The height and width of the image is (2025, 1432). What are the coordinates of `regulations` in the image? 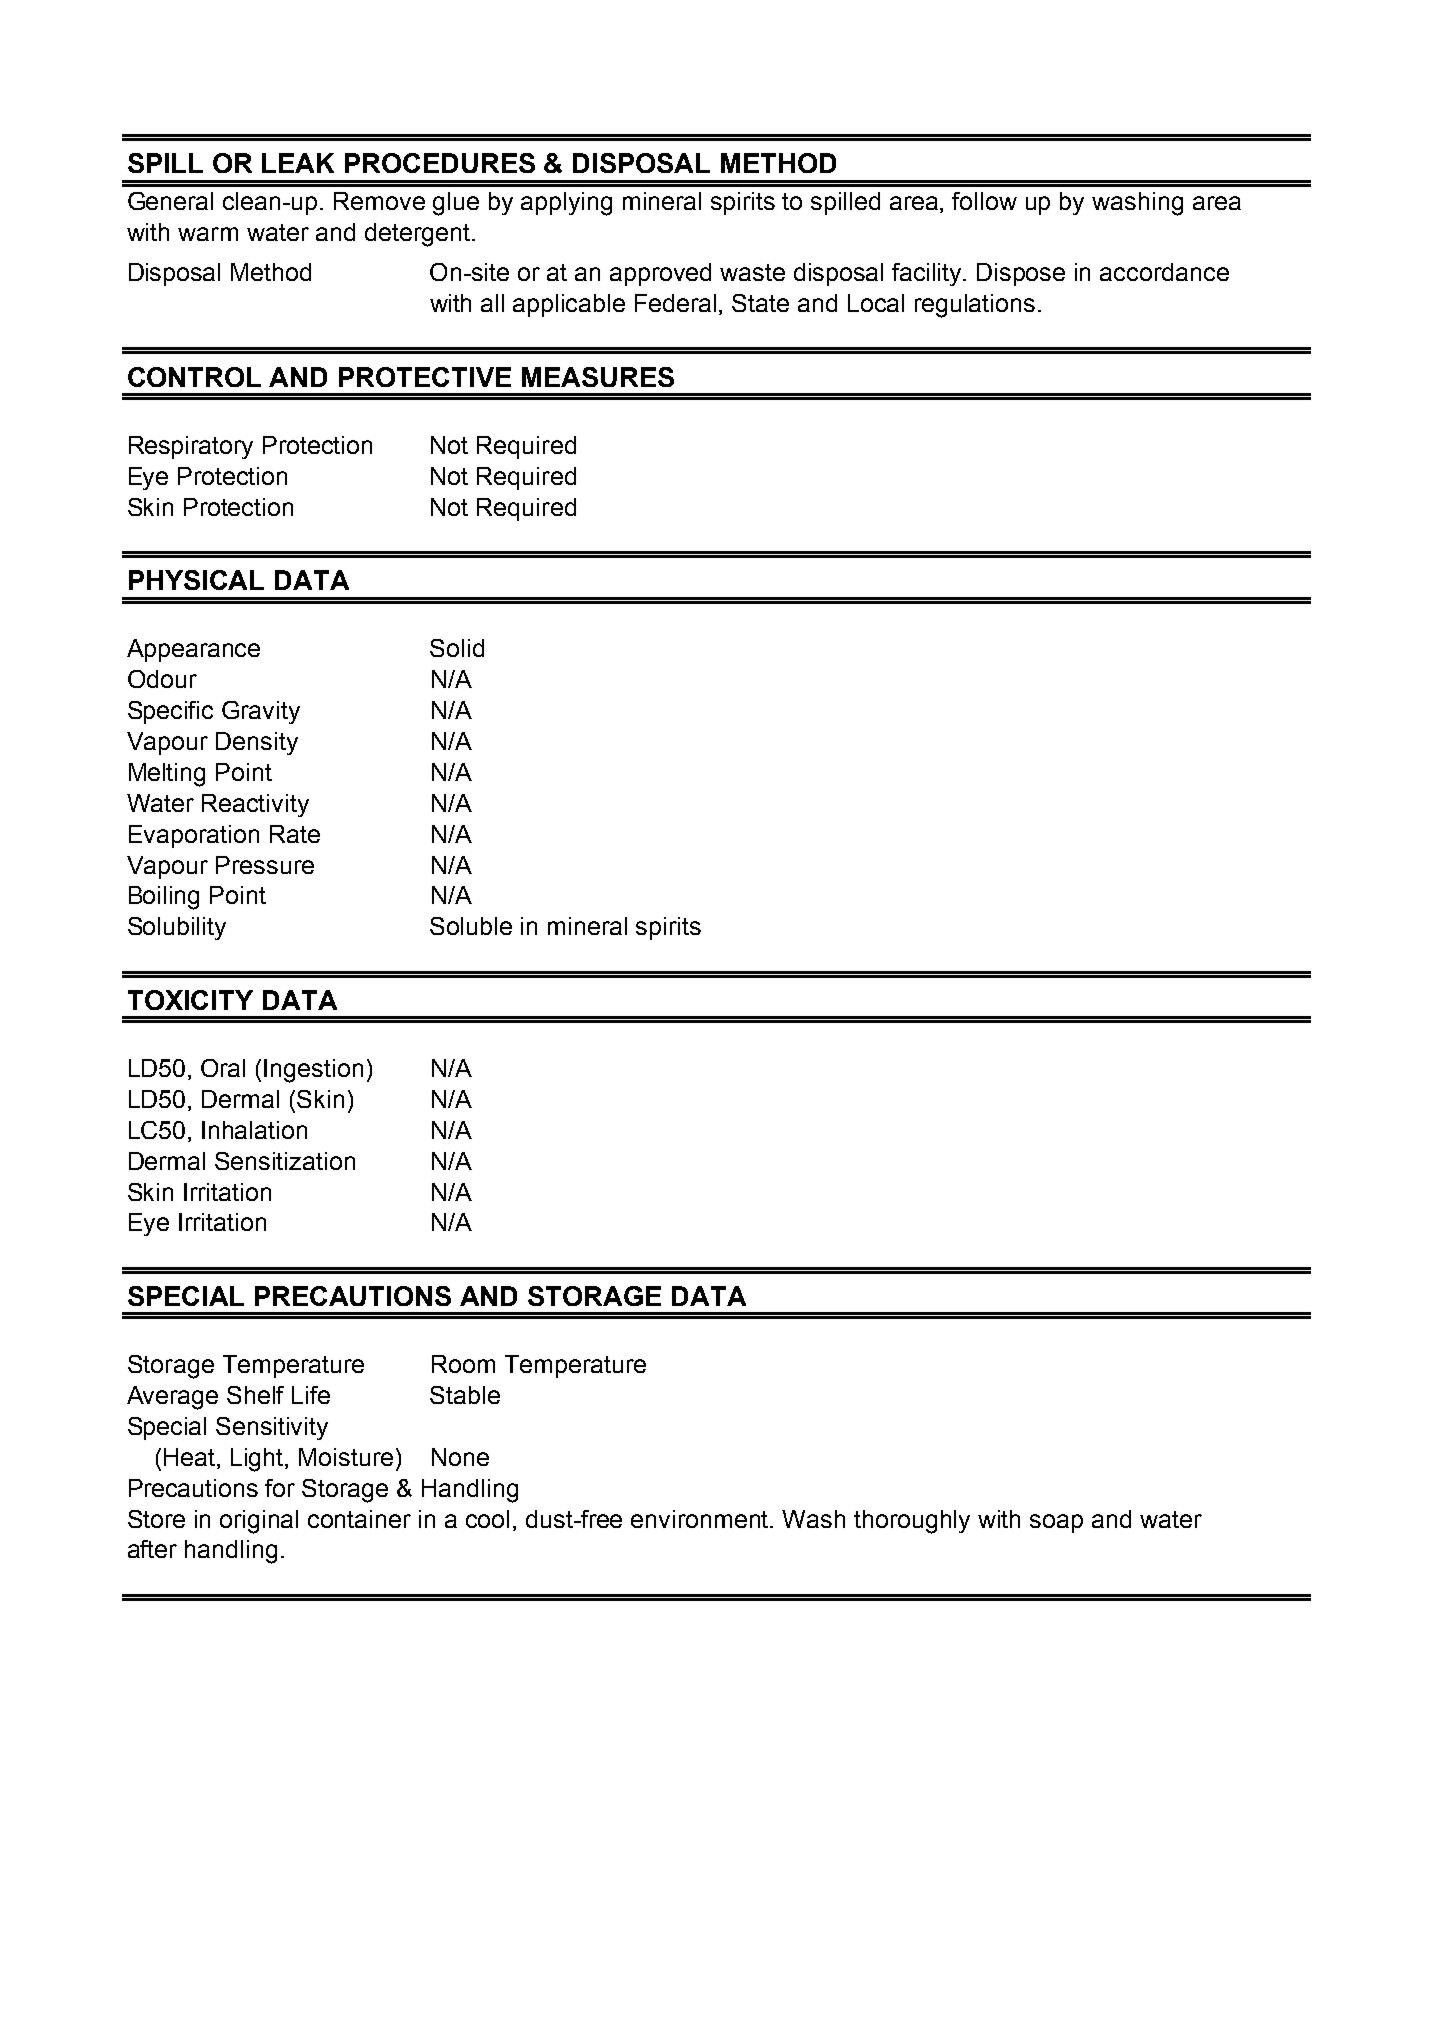 It's located at (975, 306).
